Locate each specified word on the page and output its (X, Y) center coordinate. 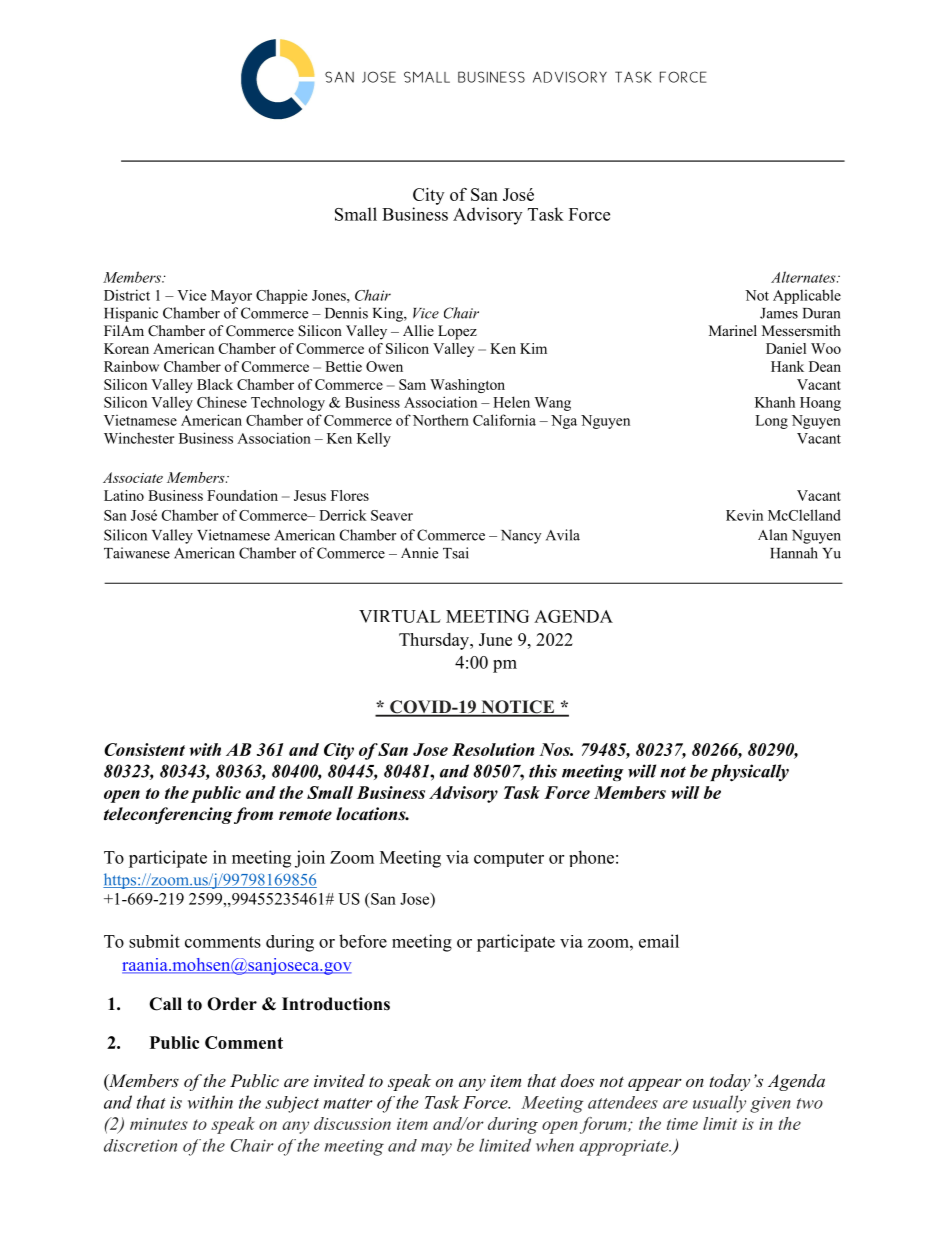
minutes (159, 1124)
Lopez (457, 332)
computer (509, 860)
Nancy (521, 537)
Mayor (231, 297)
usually (719, 1104)
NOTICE (518, 708)
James (779, 313)
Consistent (144, 749)
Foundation (242, 495)
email (659, 941)
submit (154, 941)
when (555, 1145)
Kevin (744, 515)
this (543, 771)
